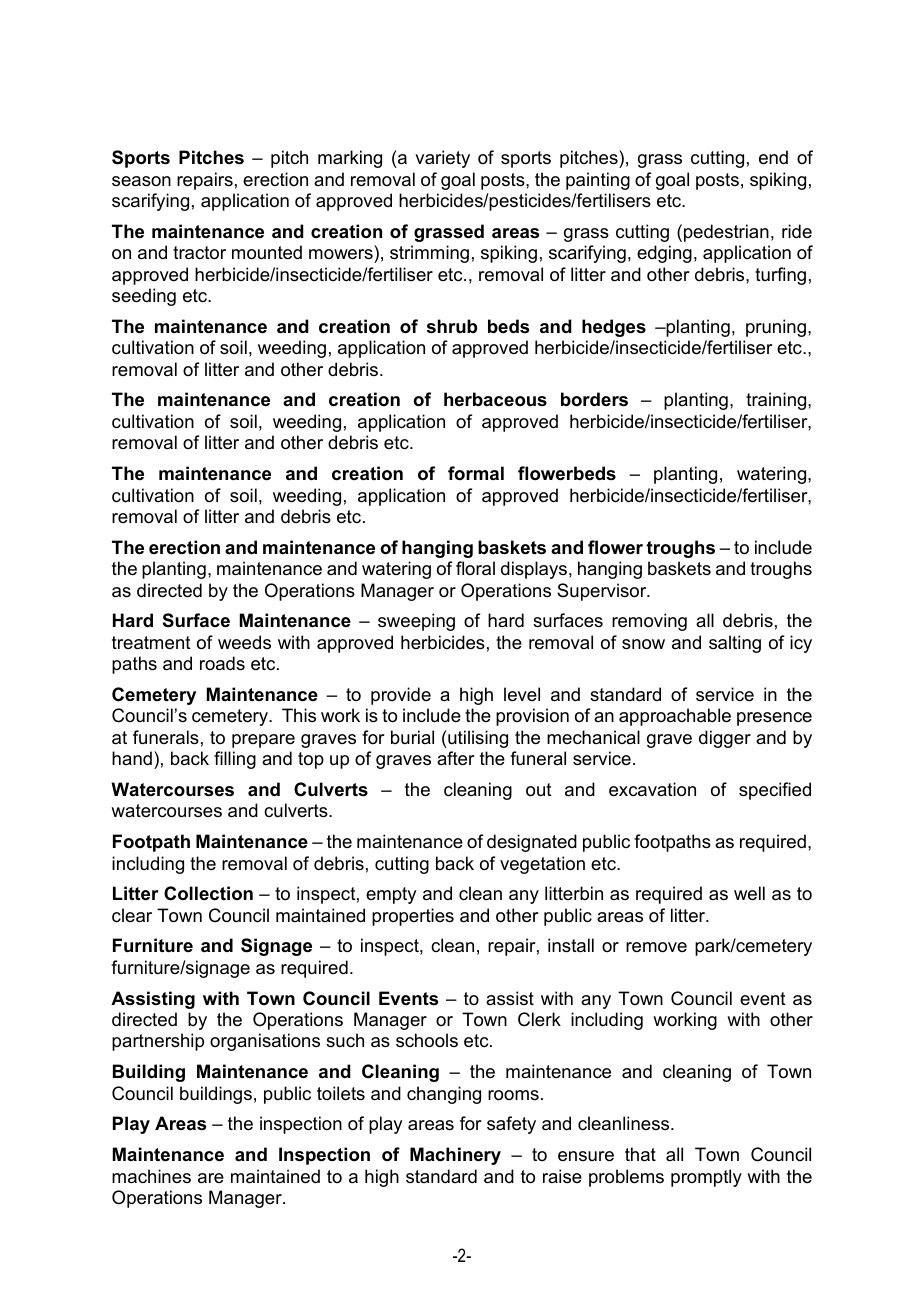 This screenshot has width=924, height=1307. What do you see at coordinates (777, 401) in the screenshot?
I see `training` at bounding box center [777, 401].
